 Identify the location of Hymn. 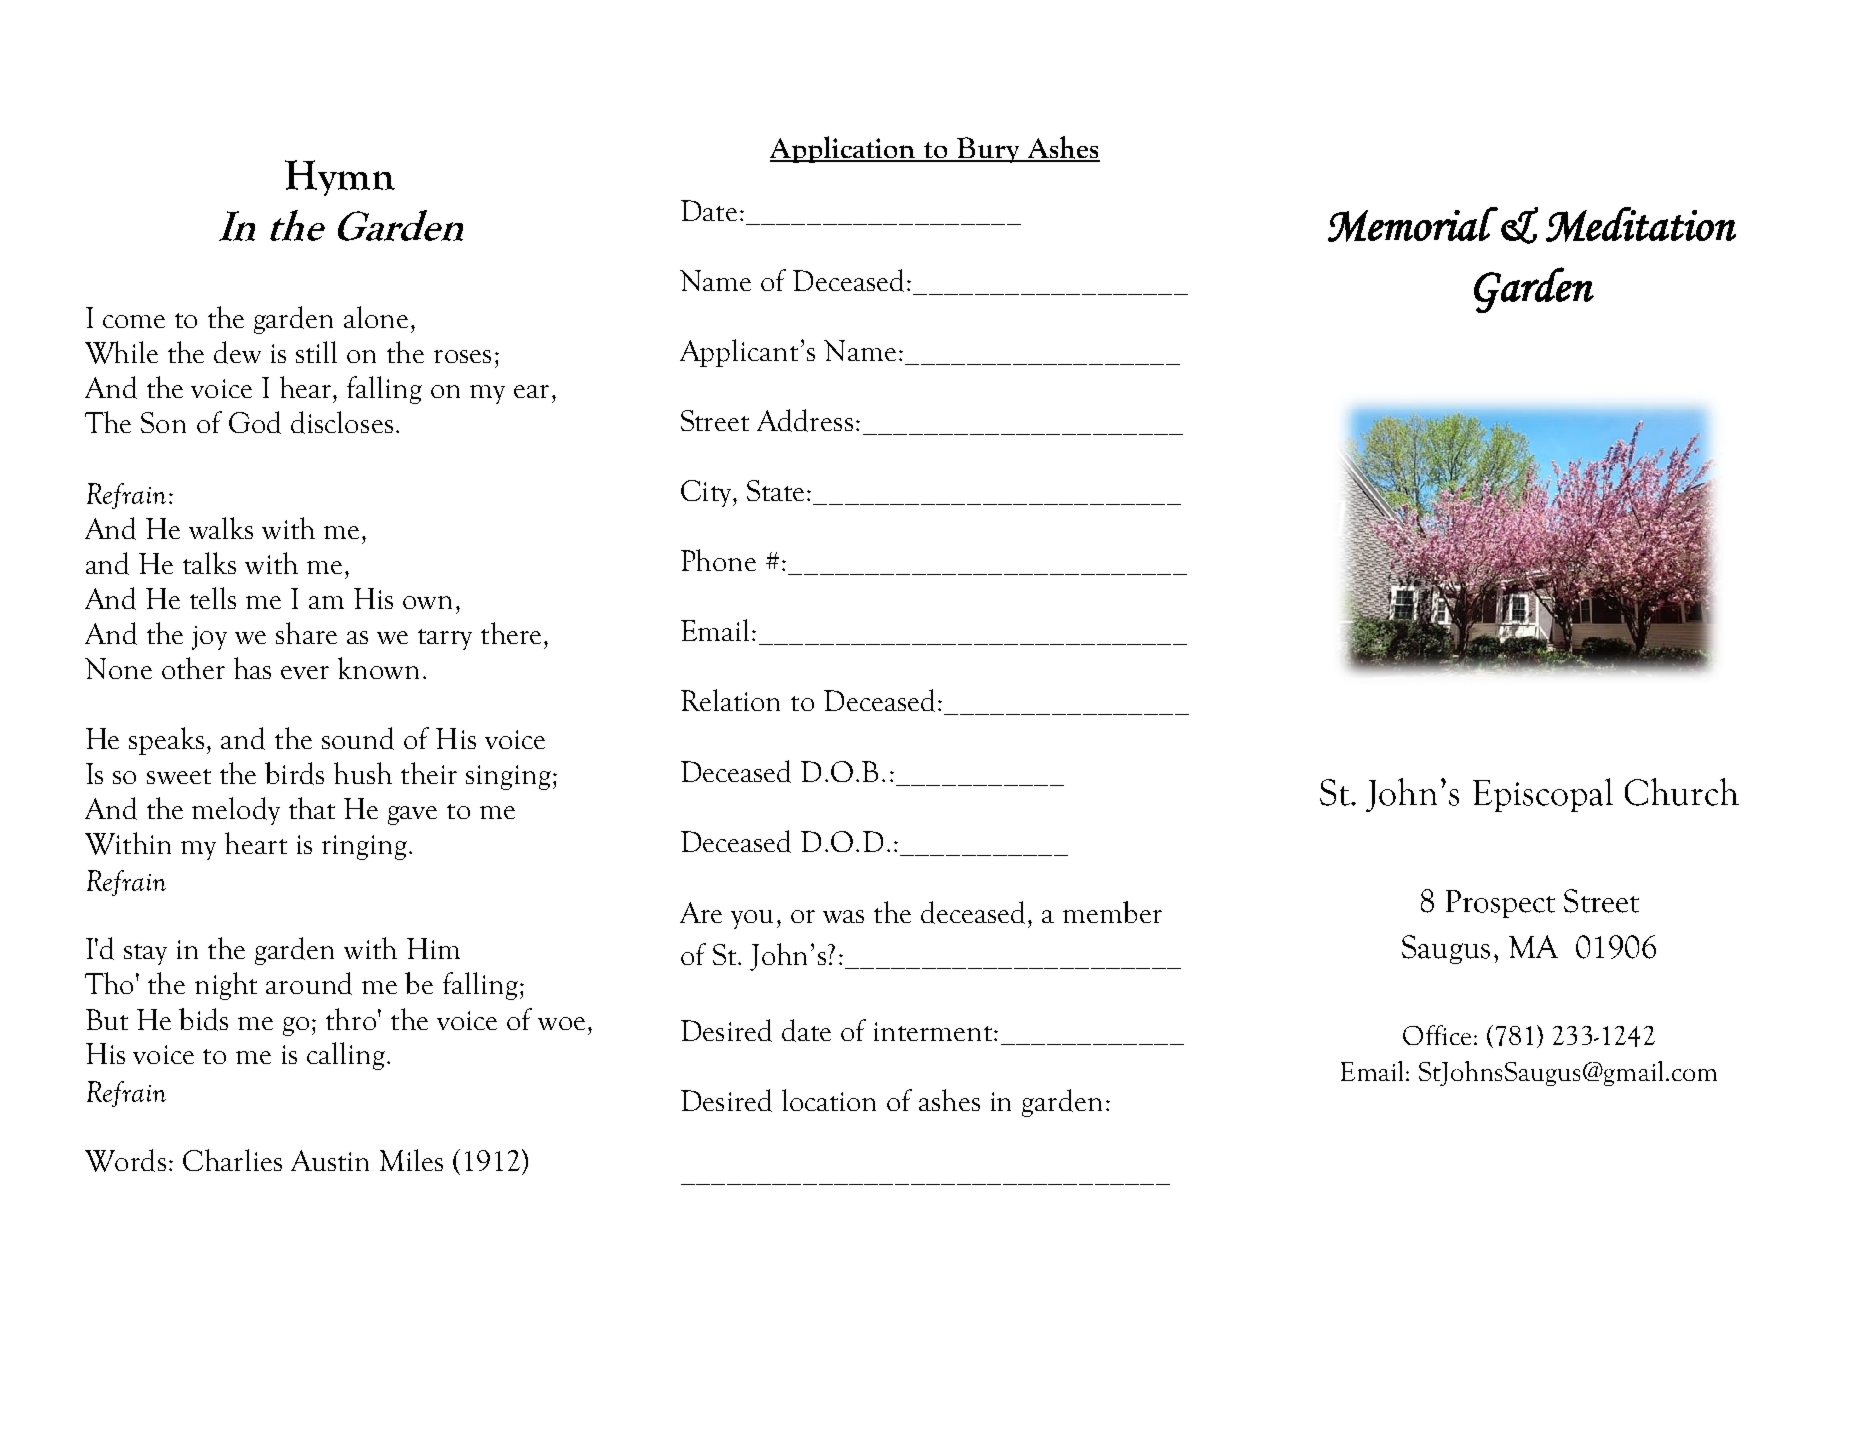
(340, 178).
